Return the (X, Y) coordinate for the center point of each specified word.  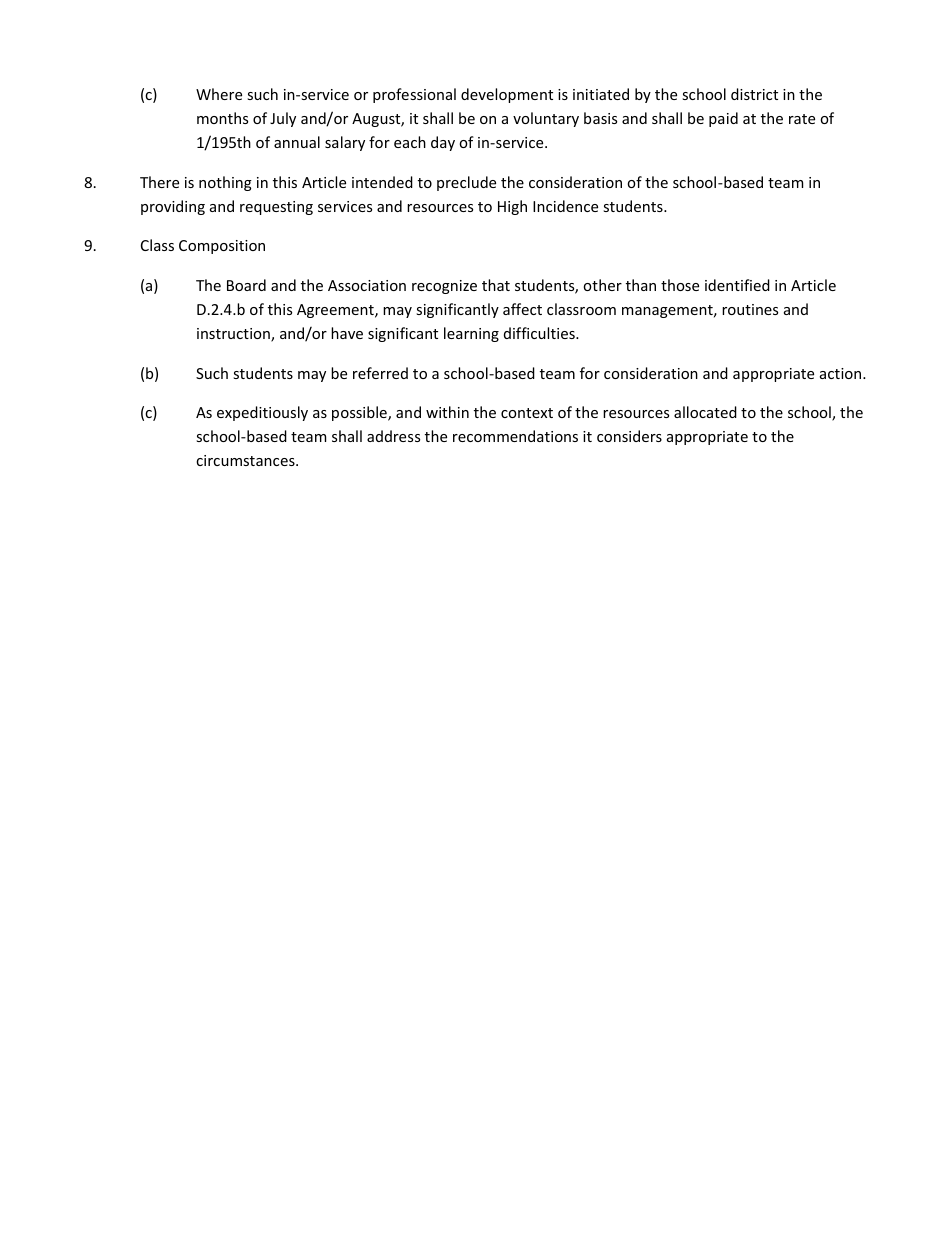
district (754, 94)
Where (219, 94)
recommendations (515, 436)
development (507, 95)
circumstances (246, 460)
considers (629, 436)
